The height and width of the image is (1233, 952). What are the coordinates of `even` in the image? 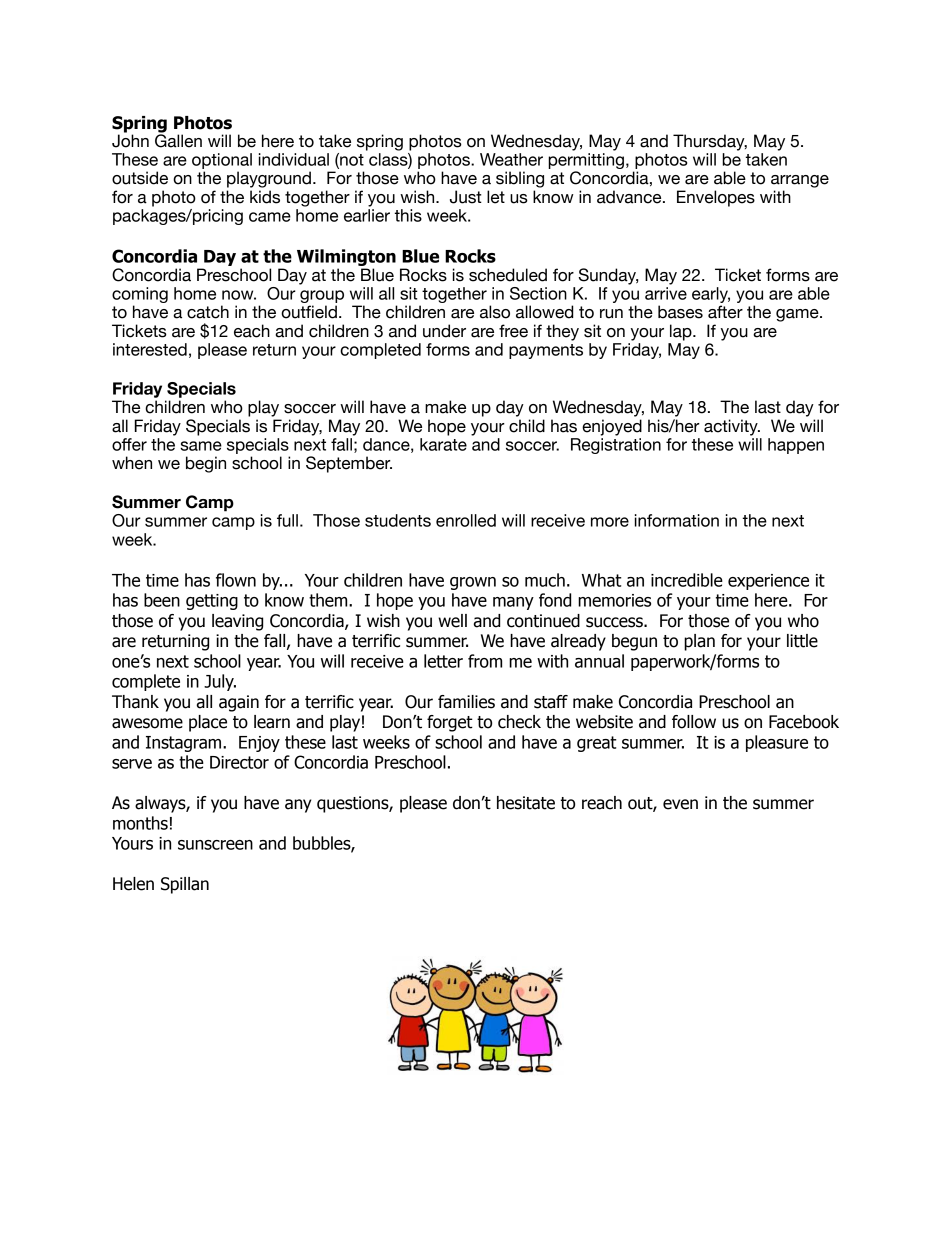 It's located at (680, 804).
